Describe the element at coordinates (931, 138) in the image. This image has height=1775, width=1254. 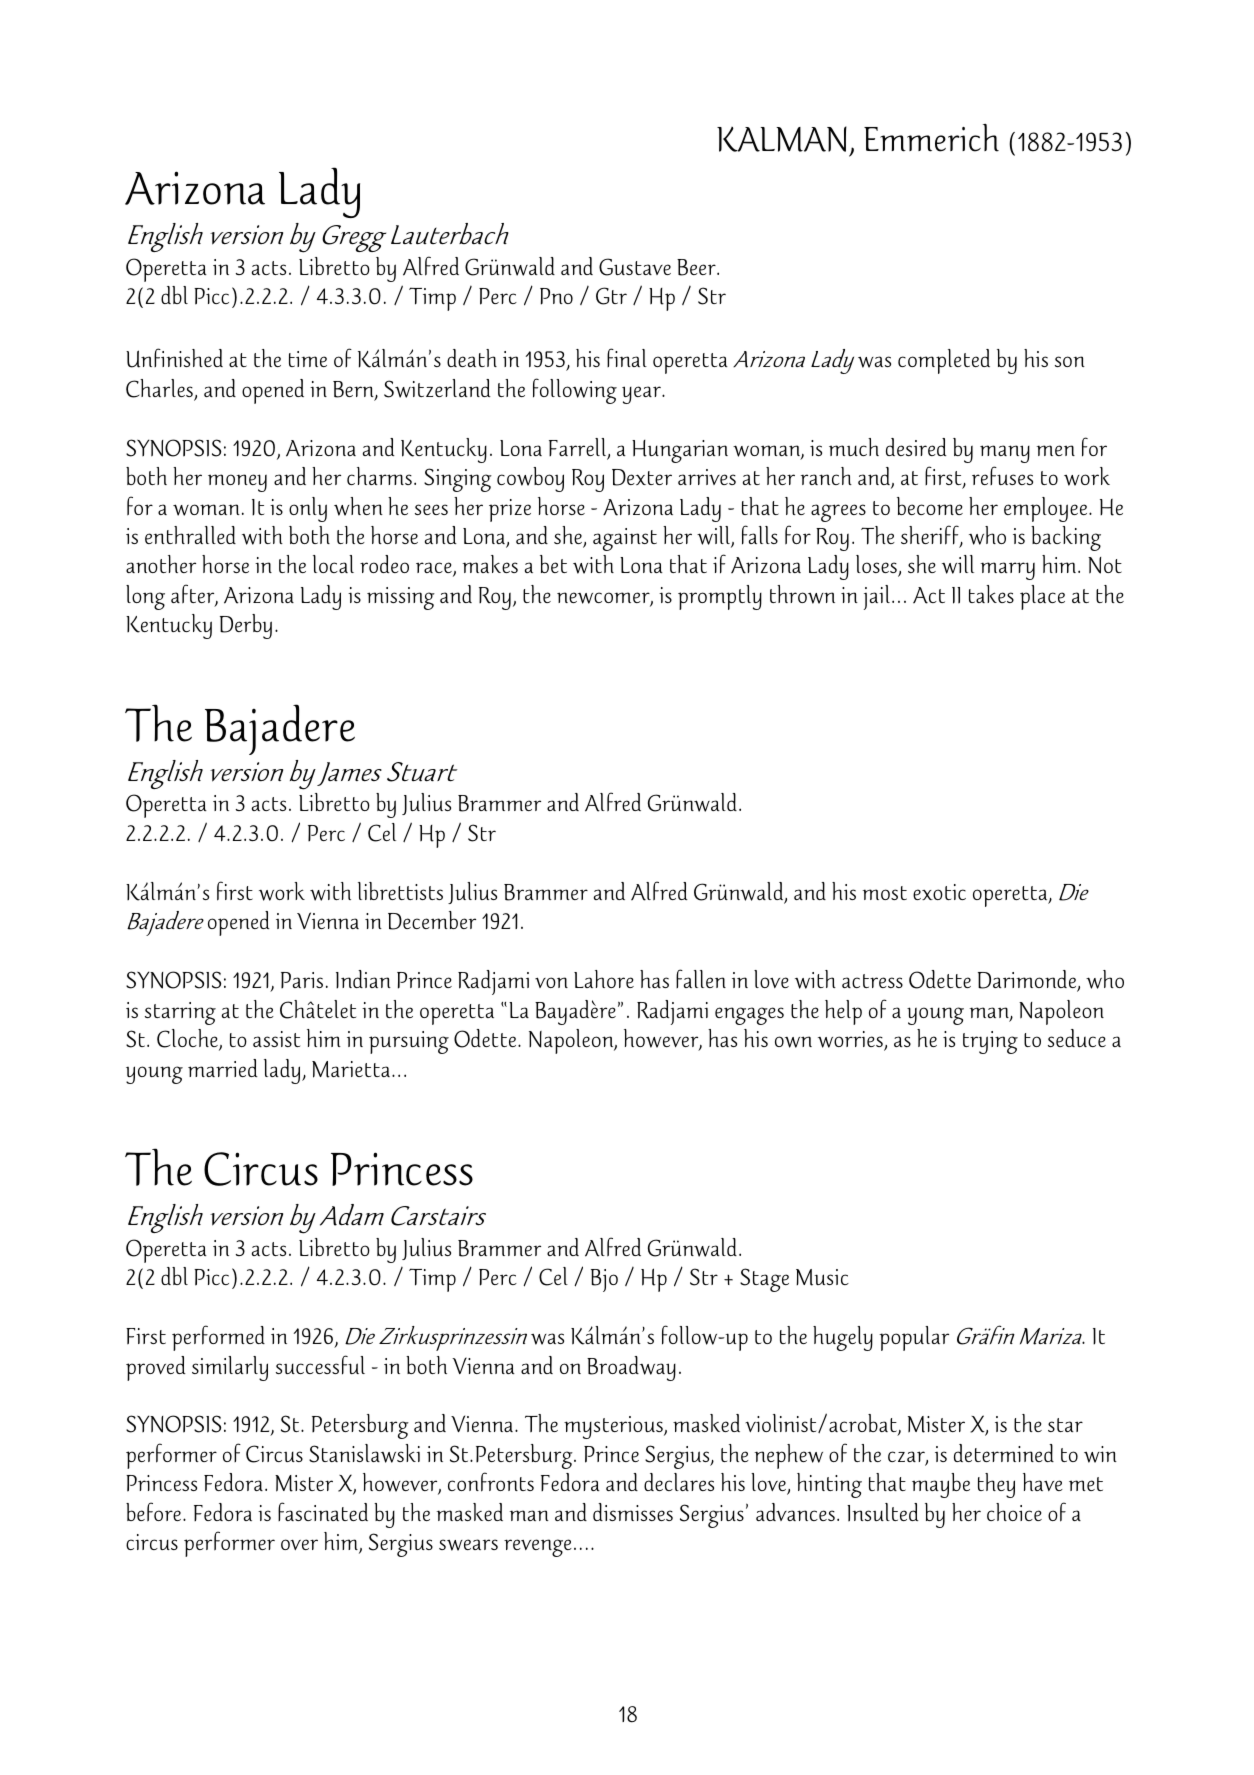
I see `Emmerich` at that location.
